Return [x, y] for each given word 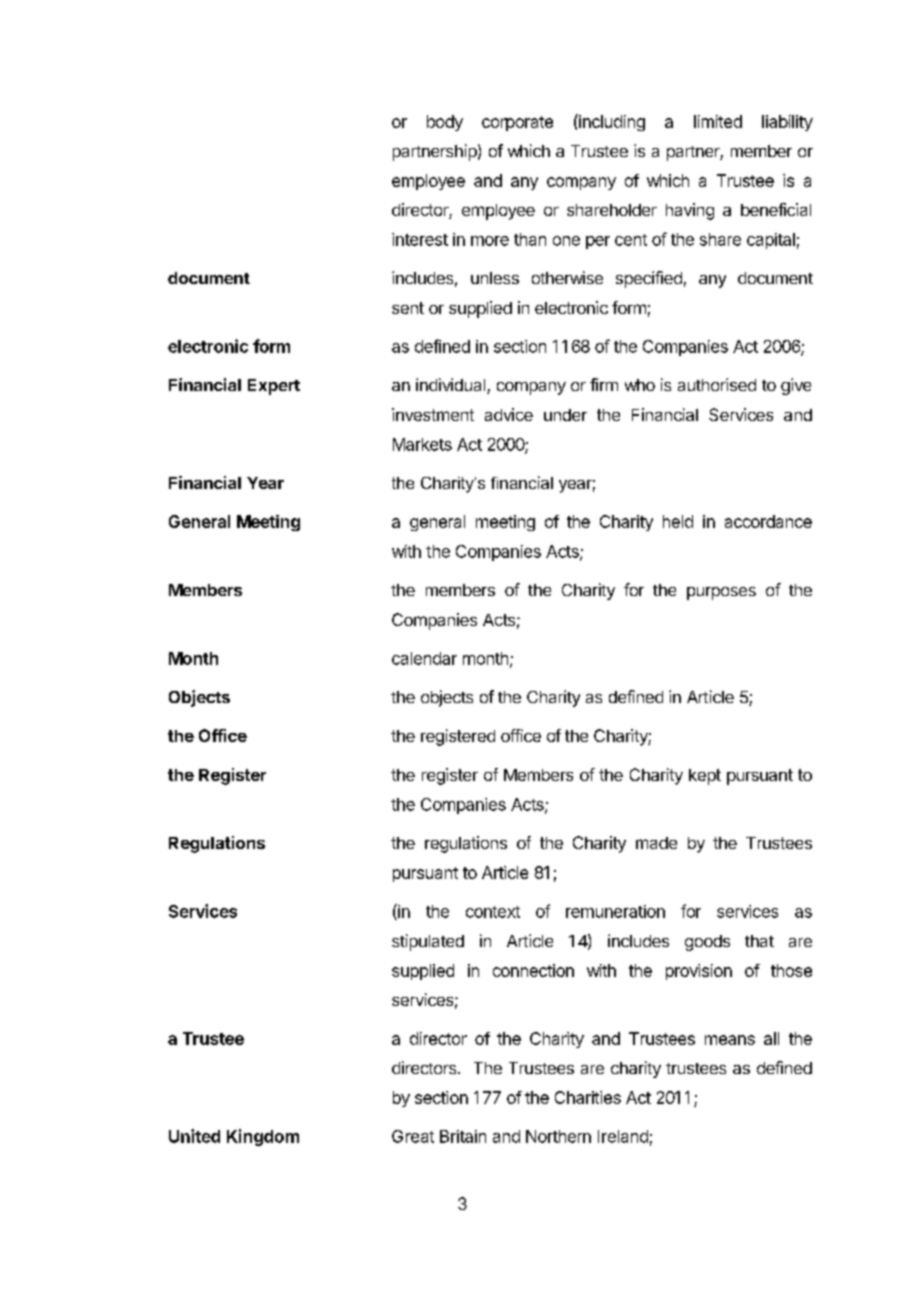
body [445, 123]
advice [509, 414]
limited [718, 121]
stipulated [428, 942]
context [493, 912]
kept [705, 777]
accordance [768, 521]
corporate [517, 123]
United [194, 1136]
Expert [274, 387]
